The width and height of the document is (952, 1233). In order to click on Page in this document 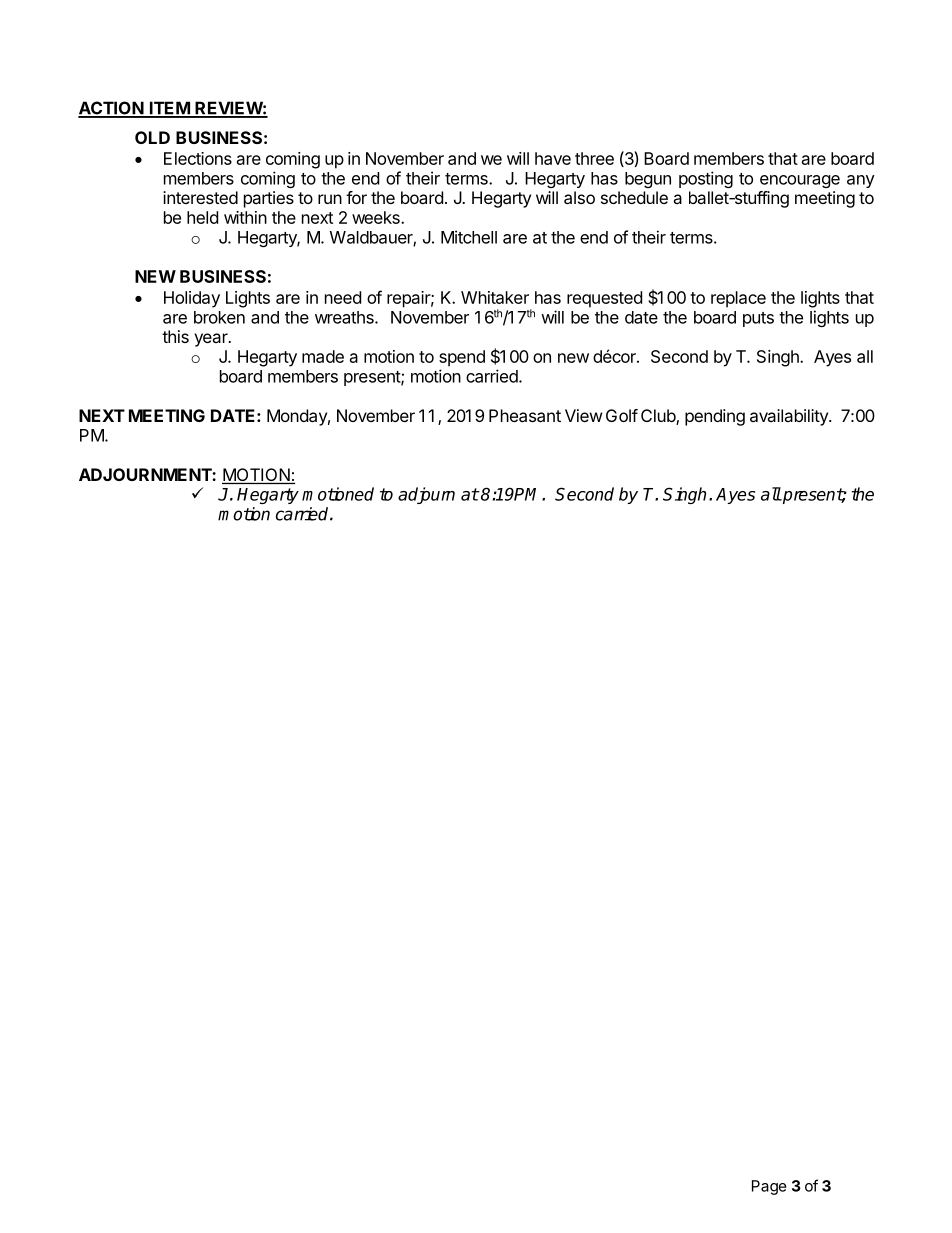, I will do `click(769, 1187)`.
